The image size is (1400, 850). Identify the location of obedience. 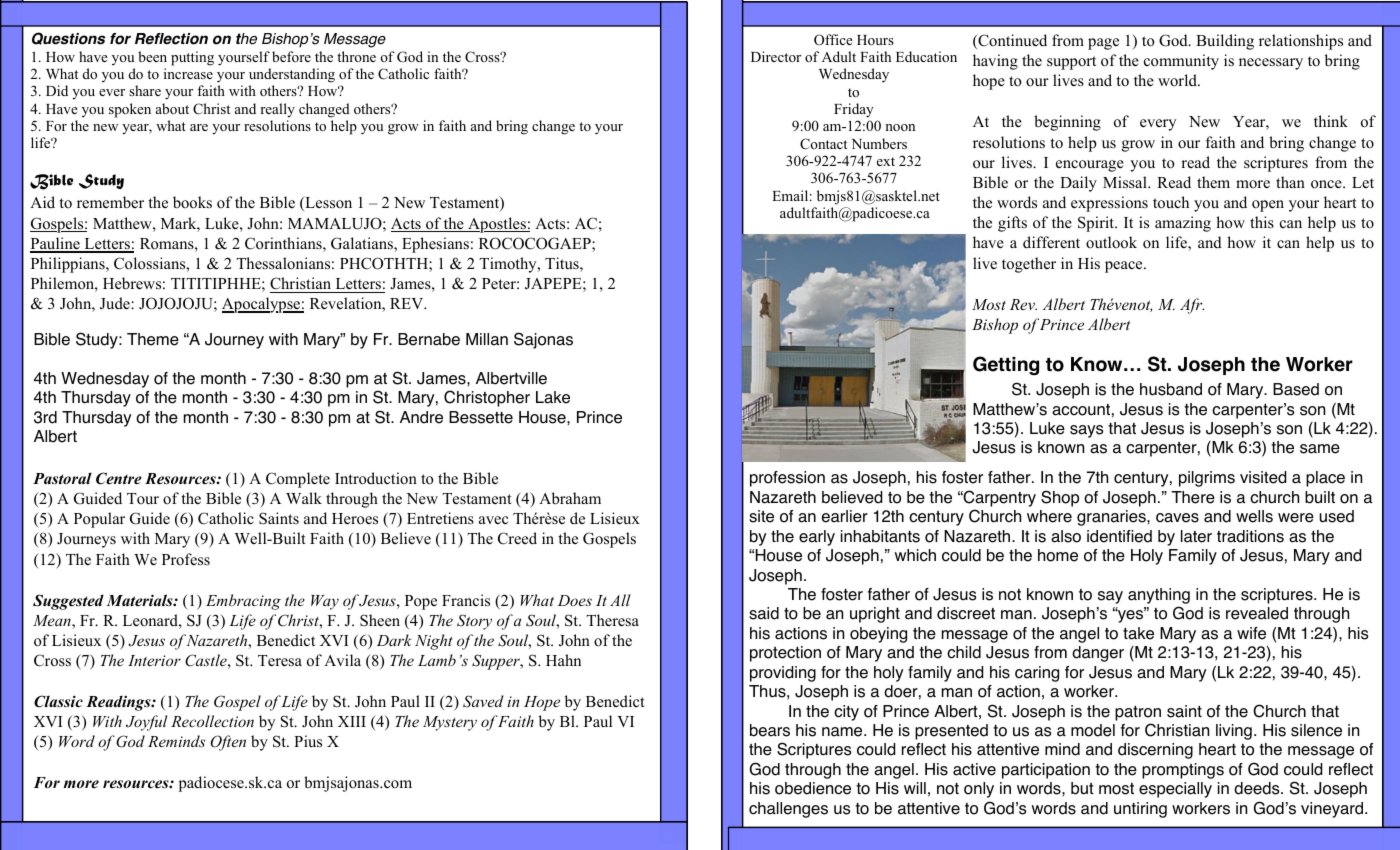
(813, 788).
